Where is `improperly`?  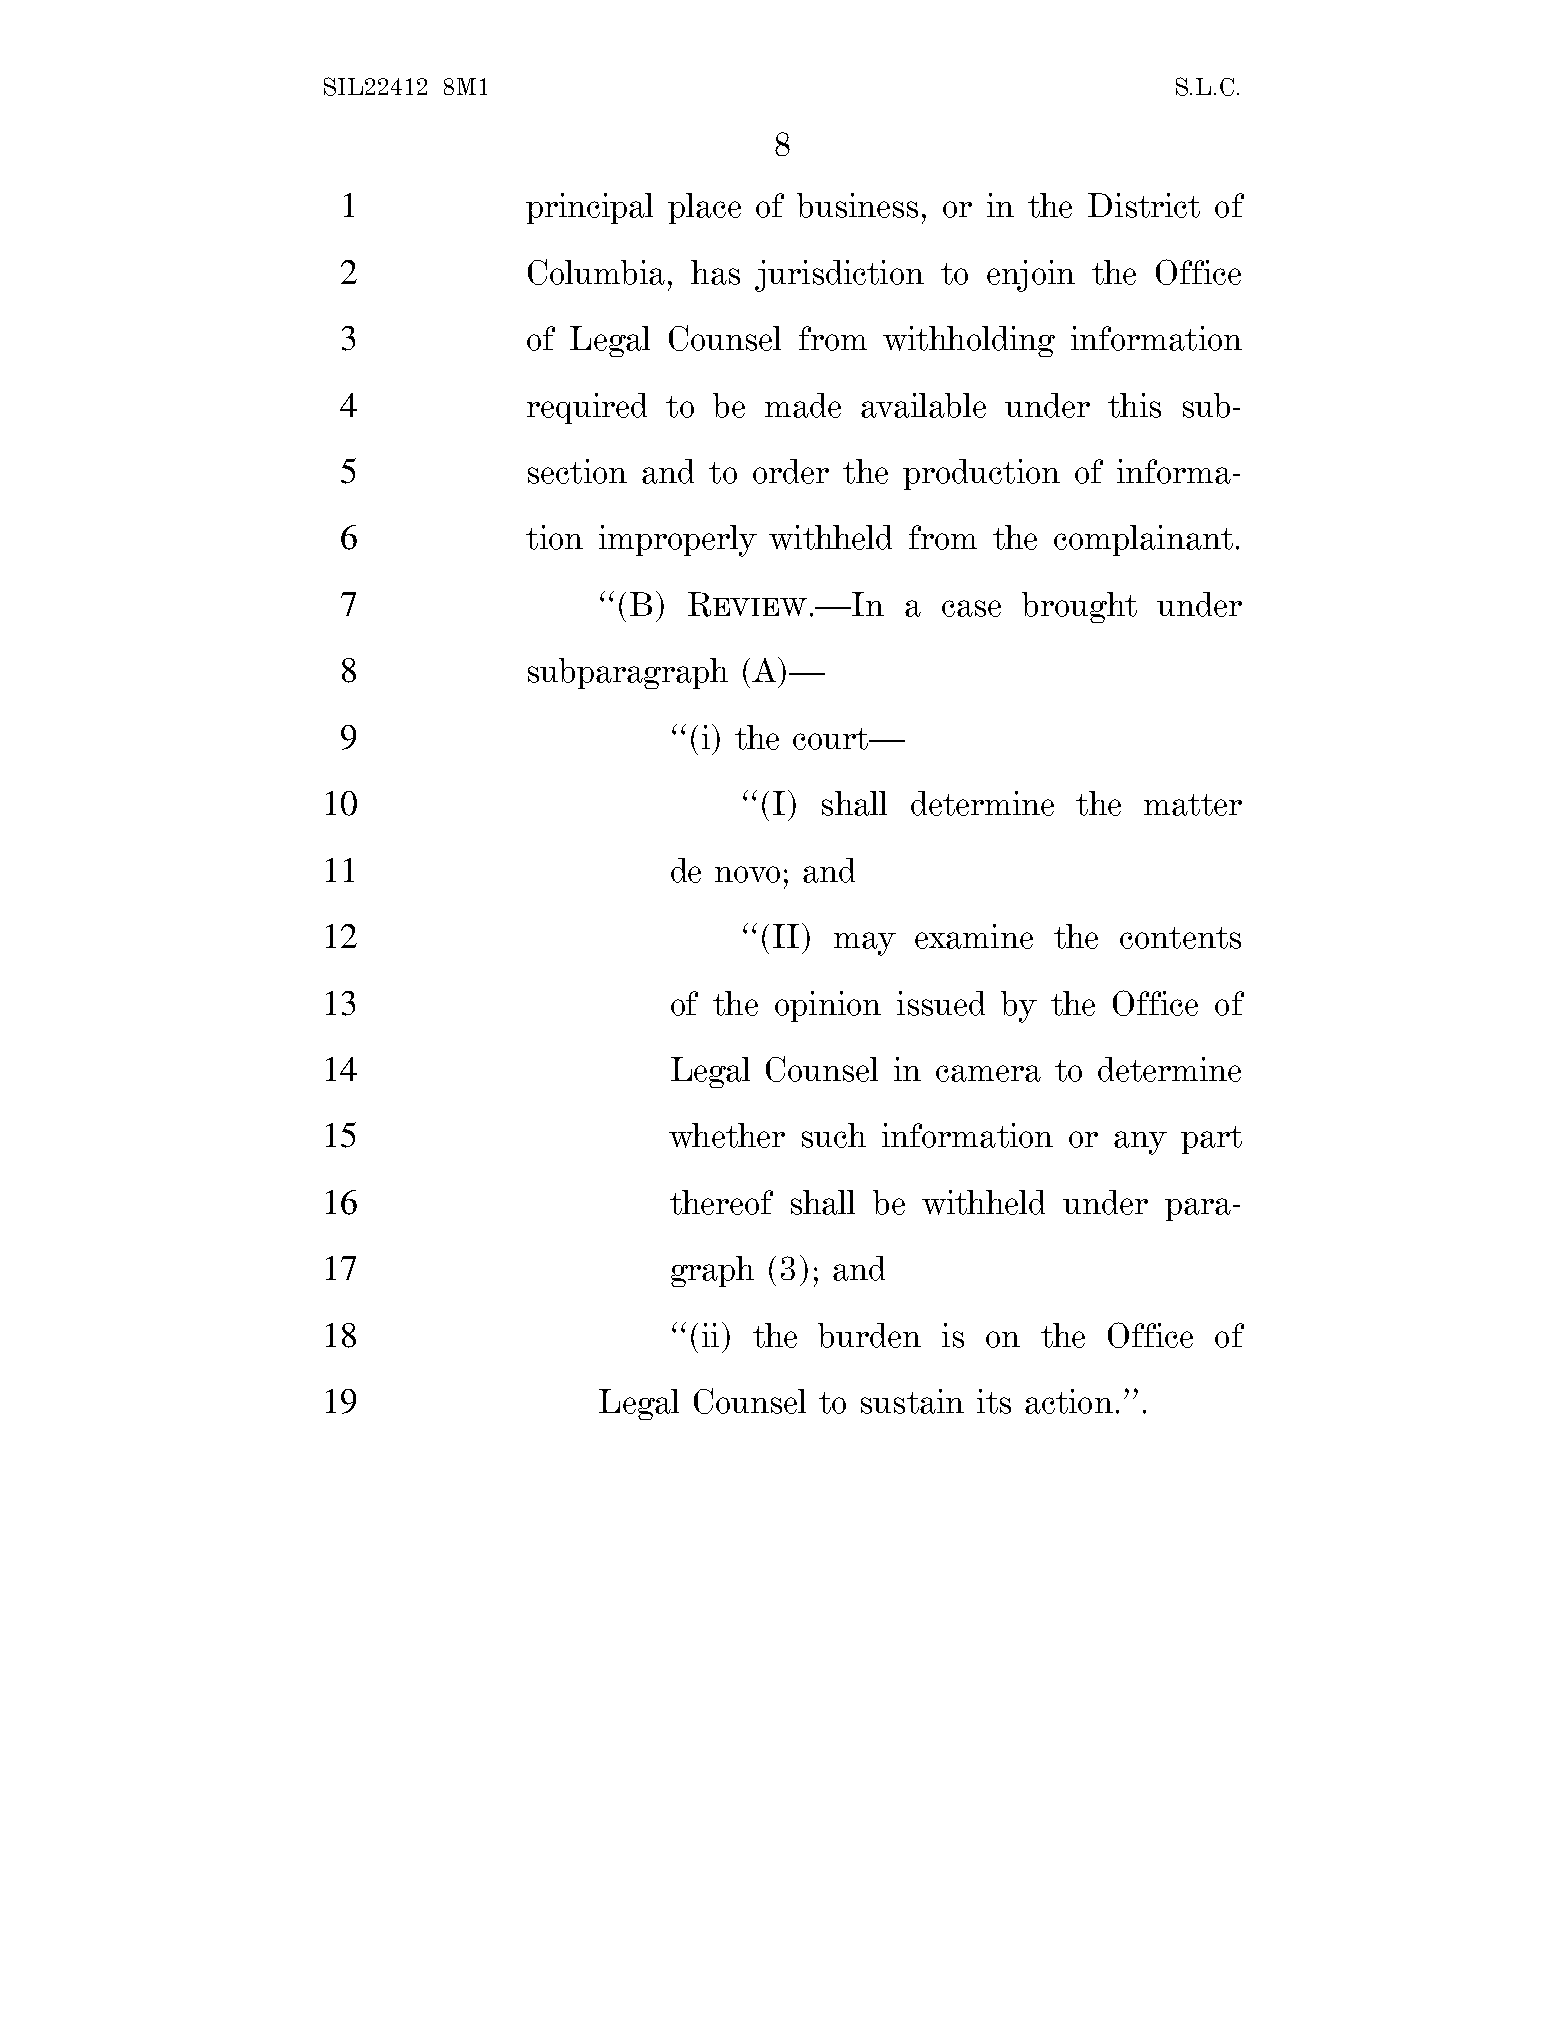
improperly is located at coordinates (678, 541).
